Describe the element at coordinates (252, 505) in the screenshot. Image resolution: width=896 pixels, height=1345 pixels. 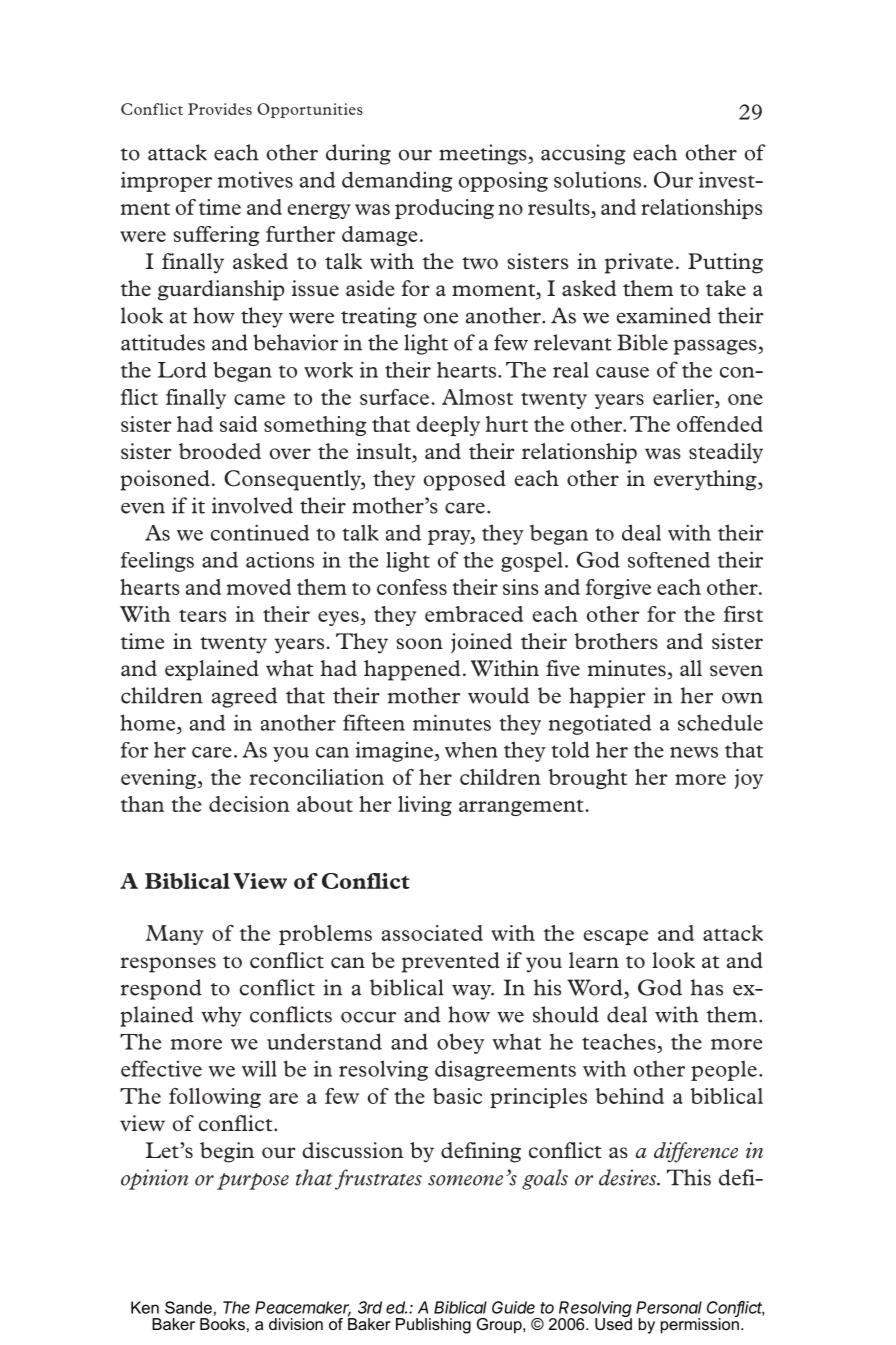
I see `involved` at that location.
